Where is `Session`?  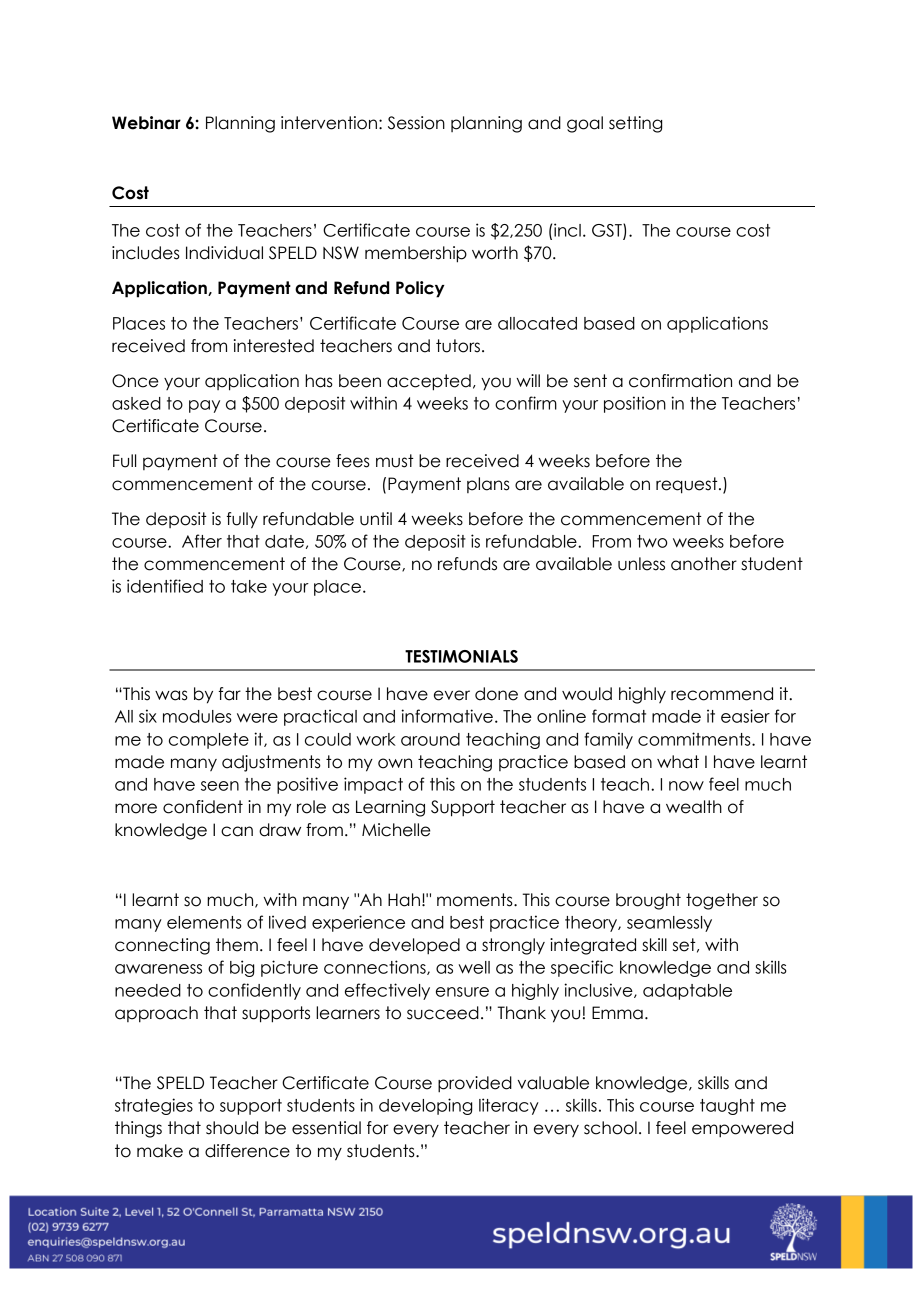
Session is located at coordinates (416, 123).
